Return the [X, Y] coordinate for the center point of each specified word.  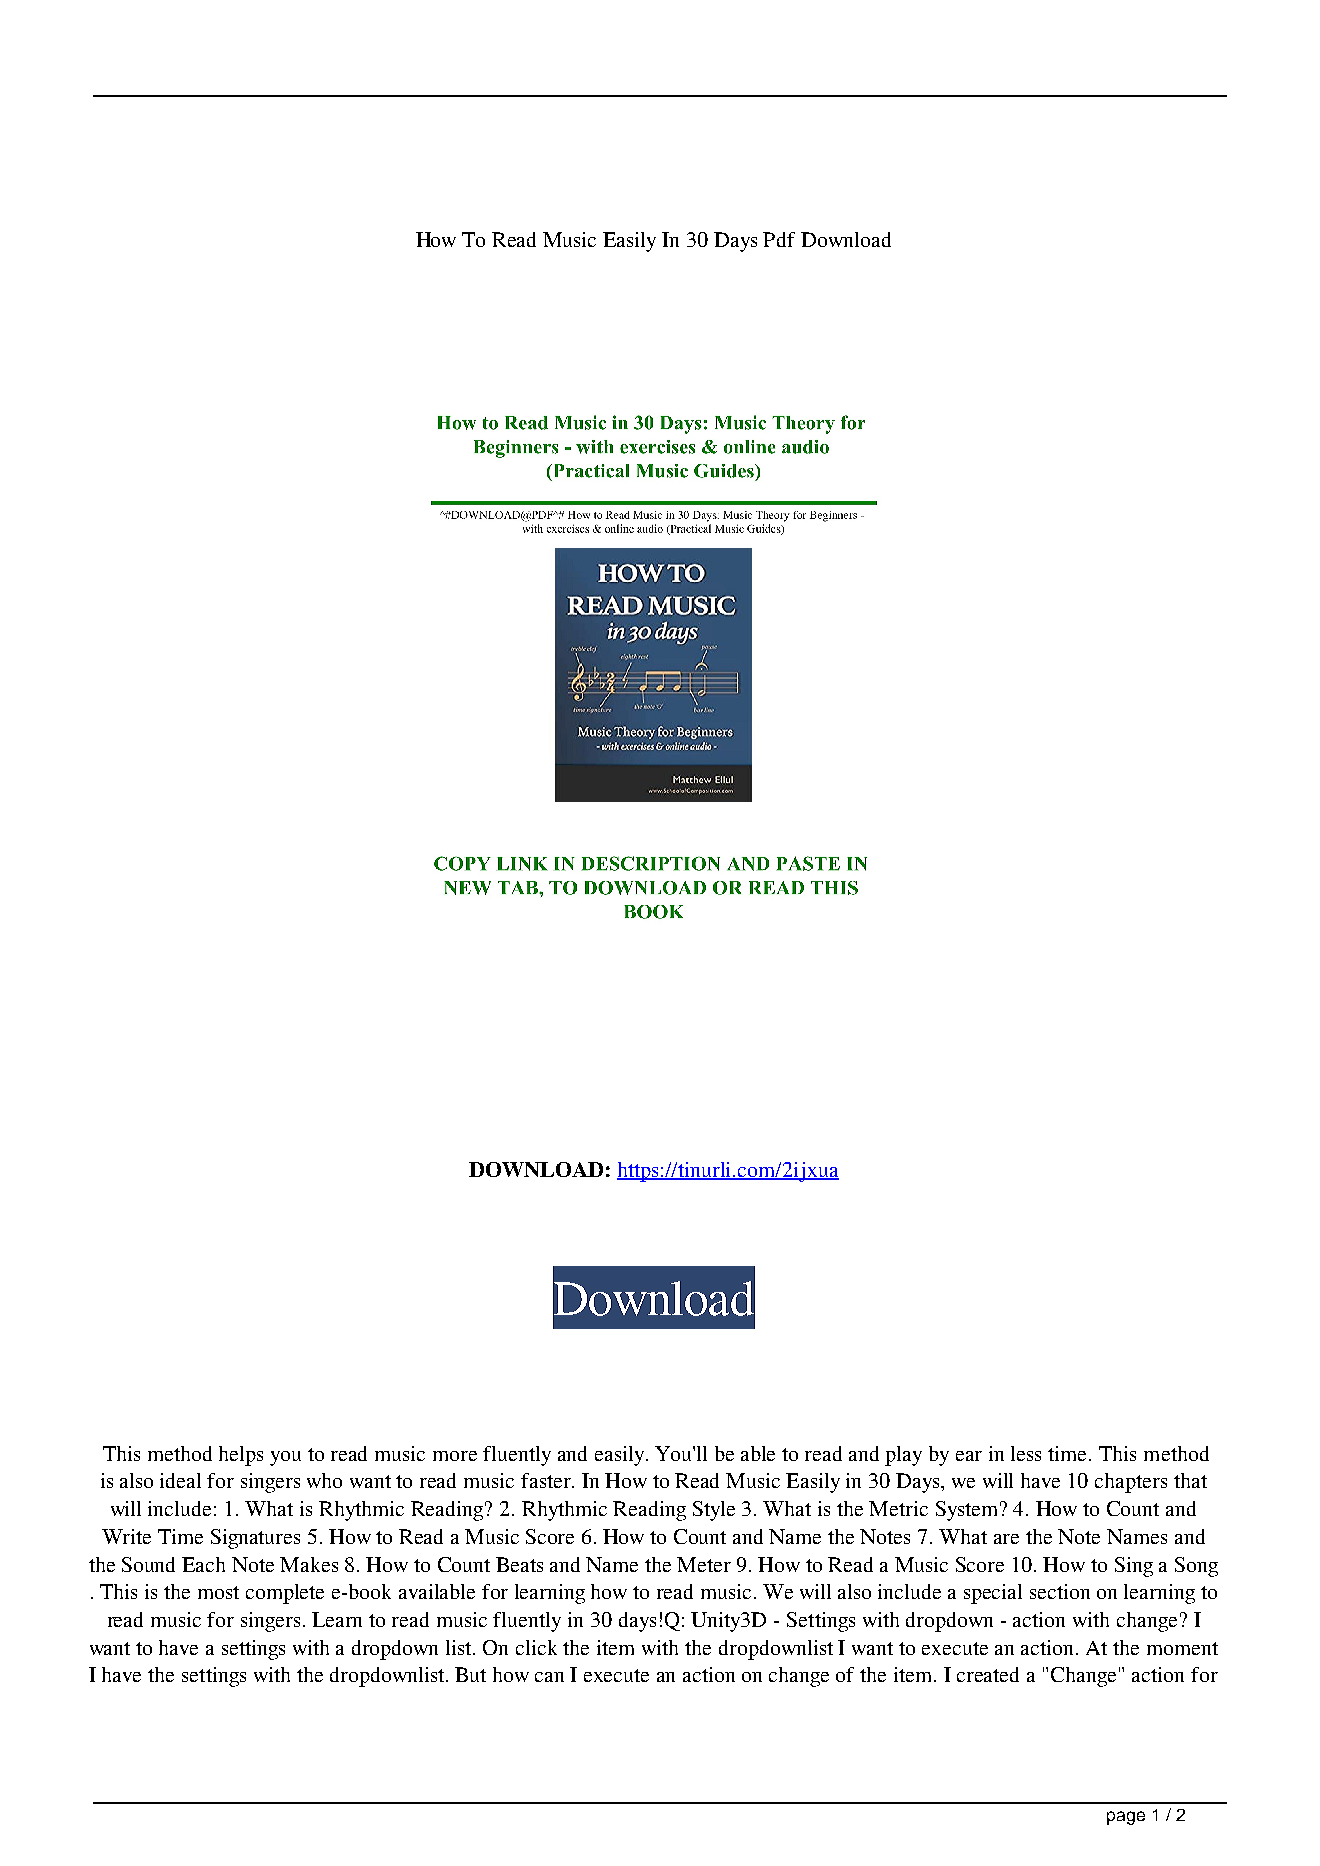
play [903, 1456]
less [1026, 1453]
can [549, 1677]
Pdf [779, 239]
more [455, 1456]
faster [547, 1480]
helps [241, 1456]
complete [285, 1594]
